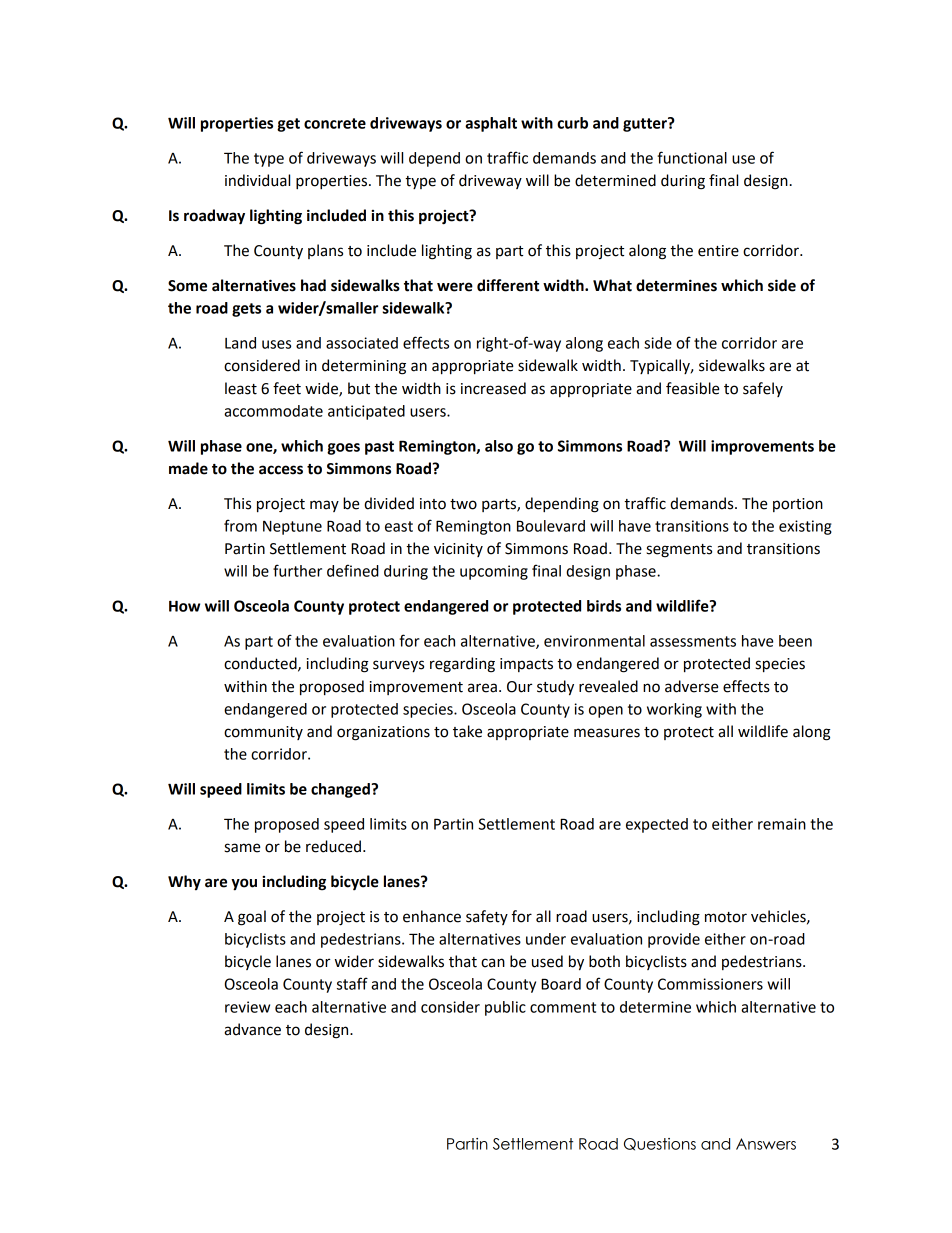 This screenshot has height=1233, width=952. What do you see at coordinates (257, 180) in the screenshot?
I see `individual` at bounding box center [257, 180].
